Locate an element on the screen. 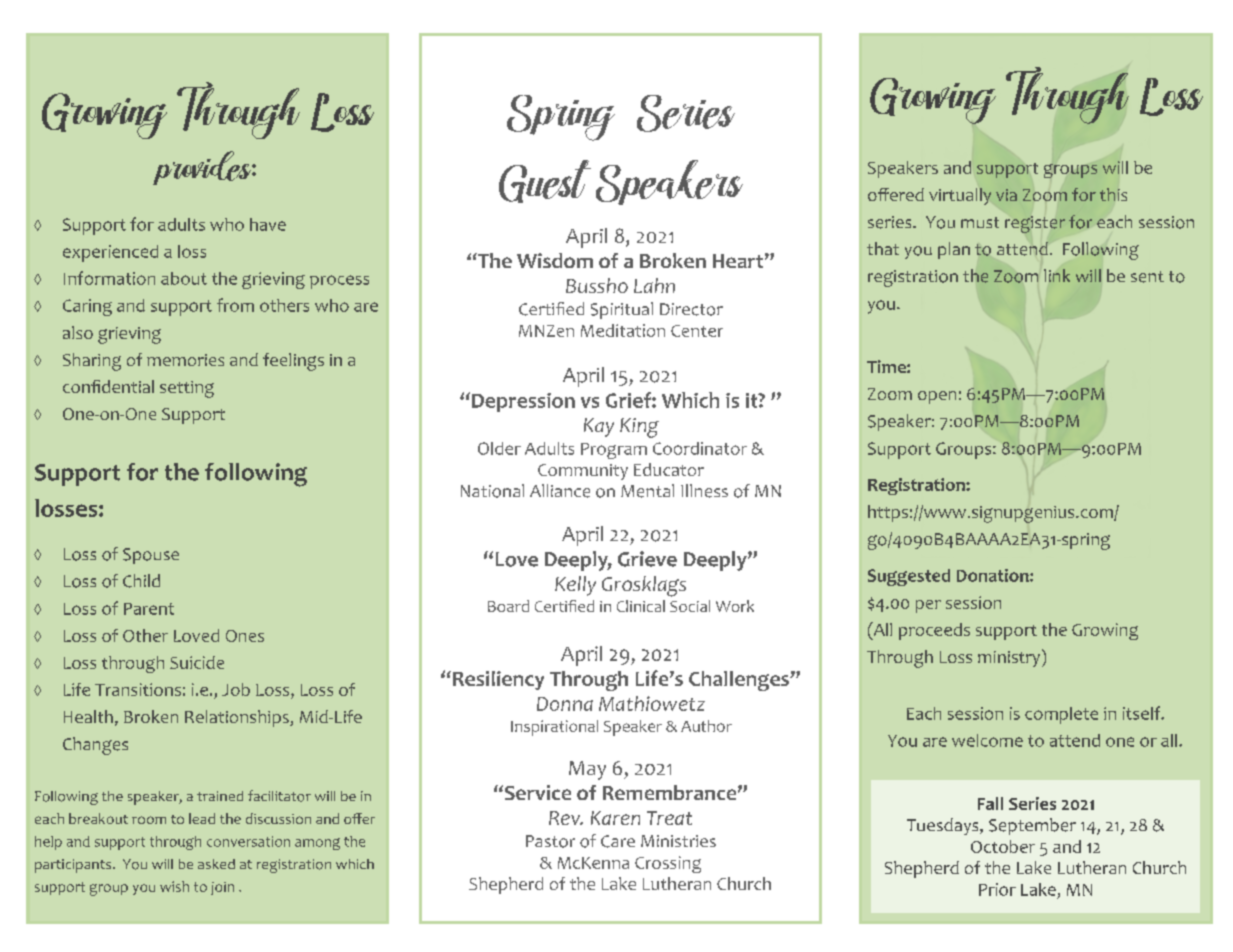 This screenshot has height=952, width=1233. Crossing is located at coordinates (668, 864).
